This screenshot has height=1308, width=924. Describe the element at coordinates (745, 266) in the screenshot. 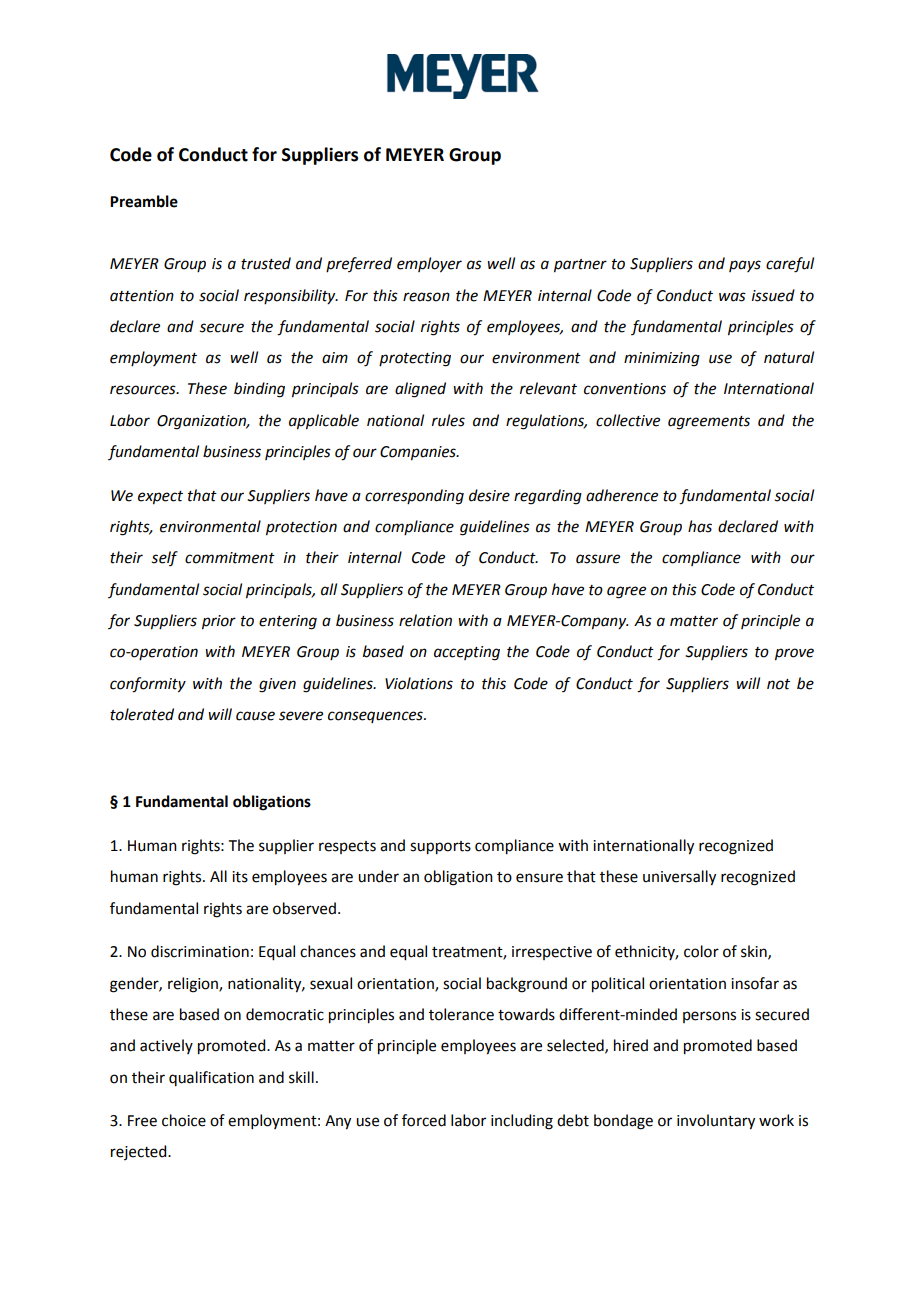

I see `pays` at that location.
